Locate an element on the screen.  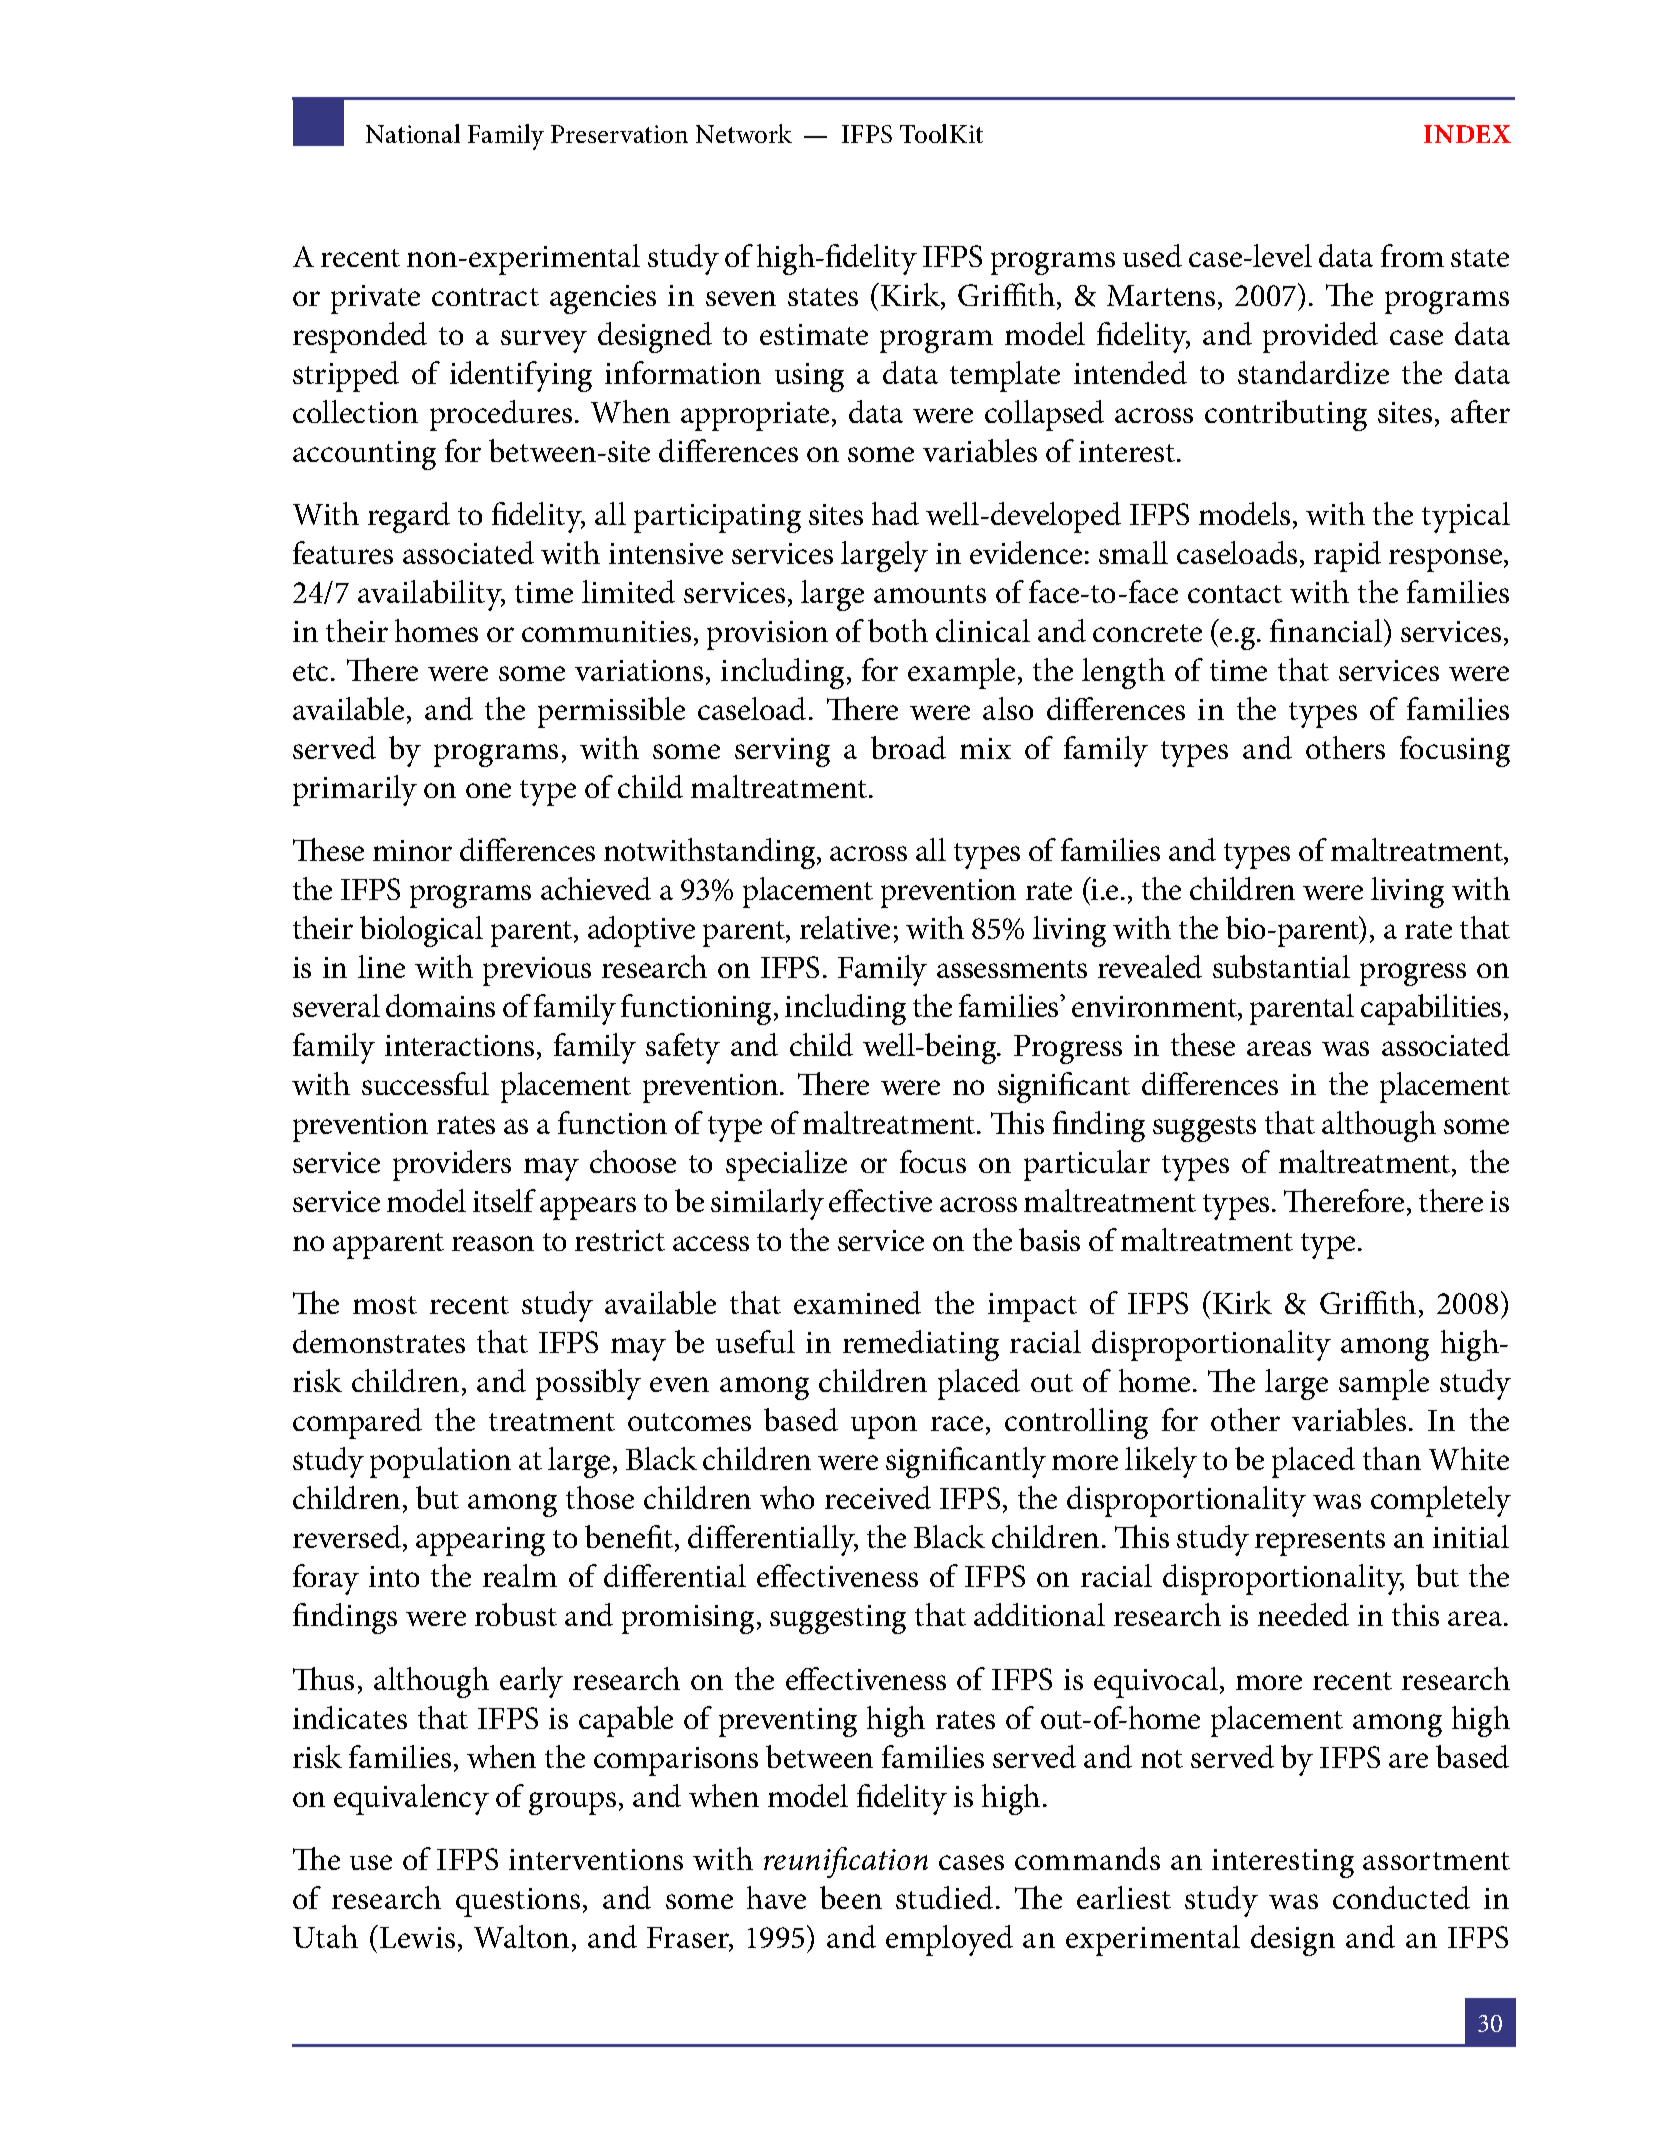
from is located at coordinates (1412, 255).
